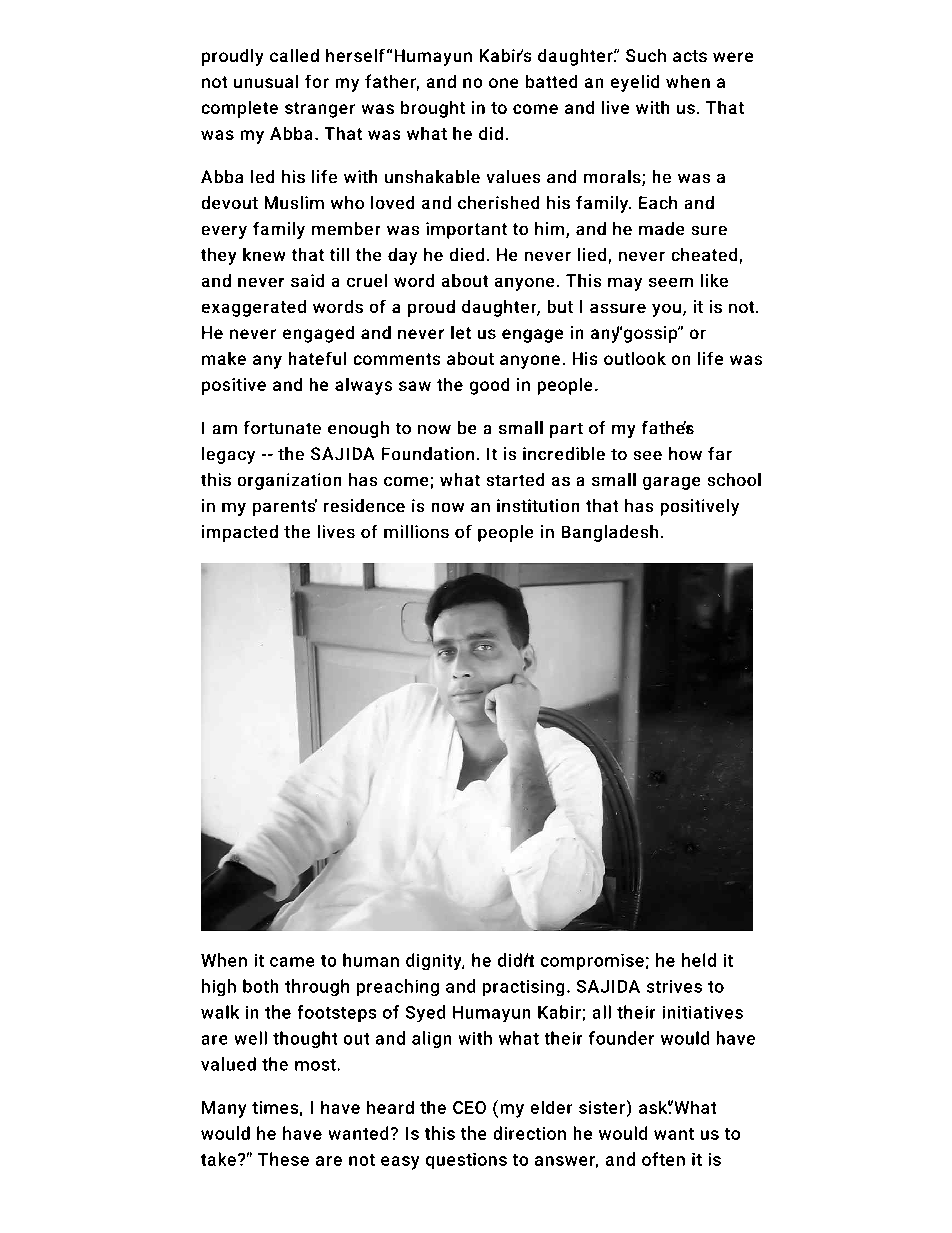  Describe the element at coordinates (282, 427) in the screenshot. I see `fortunate` at that location.
